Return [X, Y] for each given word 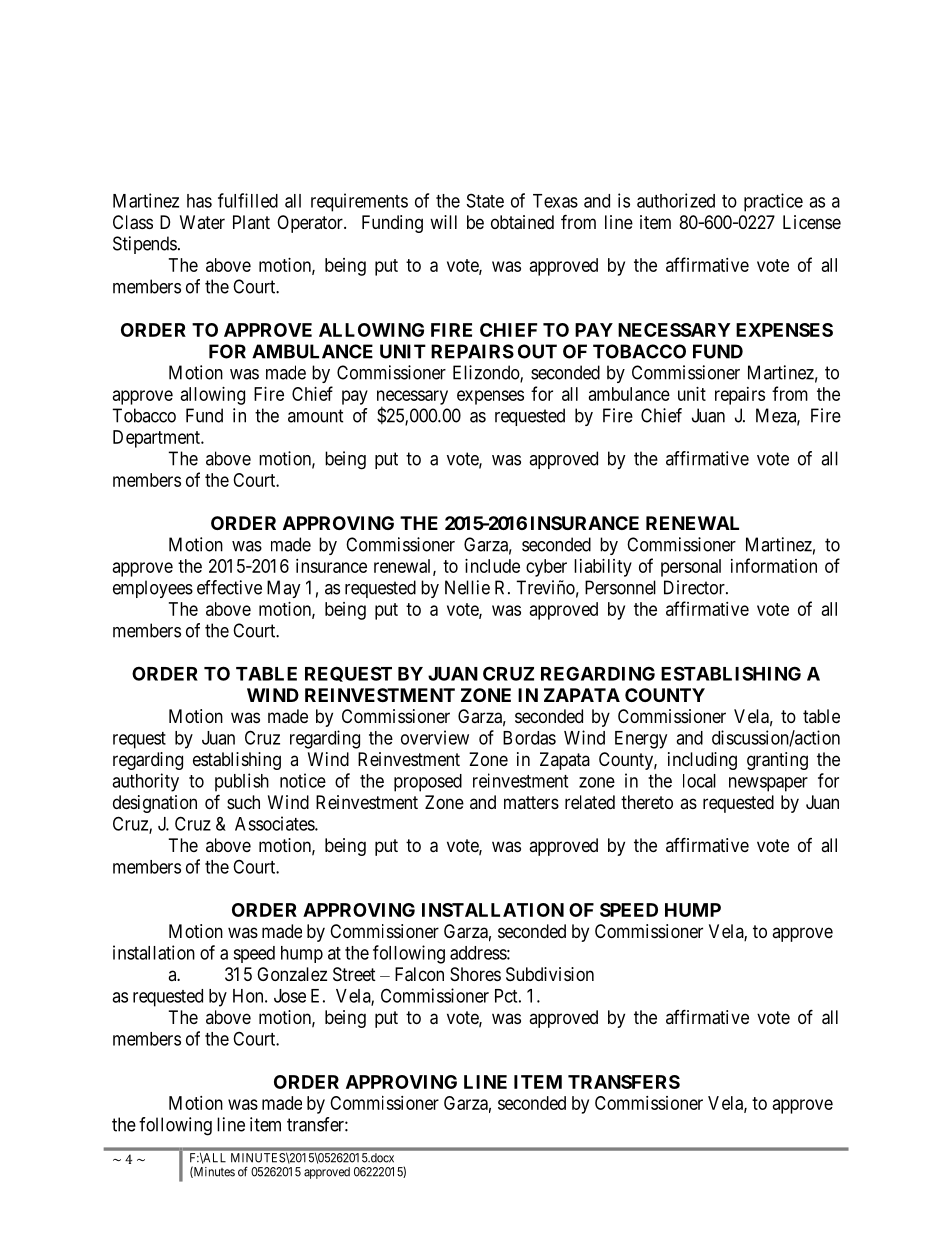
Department [157, 439]
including [702, 761]
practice [773, 202]
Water [202, 222]
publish [242, 782]
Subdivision [550, 974]
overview [435, 737]
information [774, 565]
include [492, 566]
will [443, 222]
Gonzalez [292, 974]
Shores [475, 974]
